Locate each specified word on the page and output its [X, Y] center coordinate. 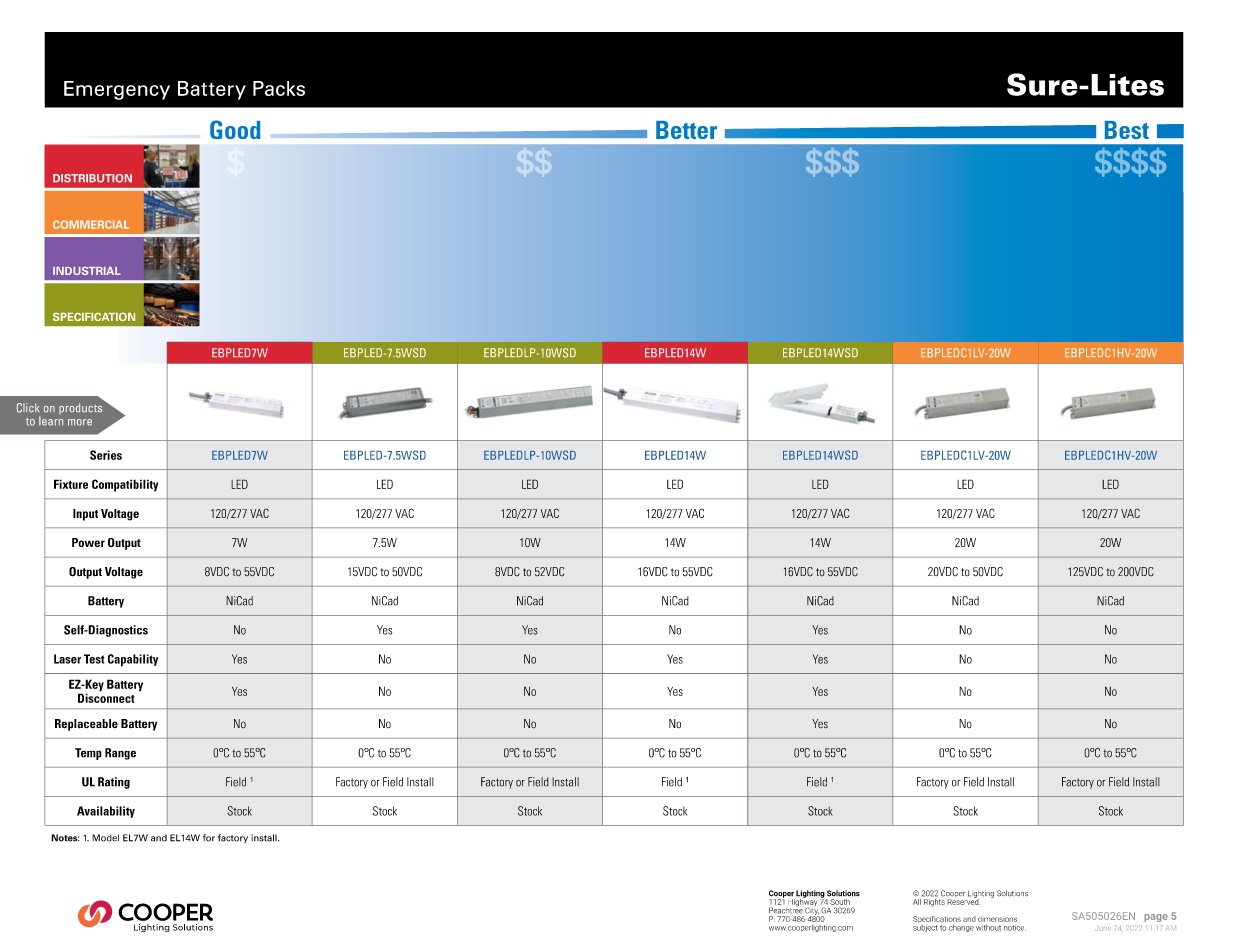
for [209, 838]
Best [1127, 130]
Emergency [117, 90]
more [80, 422]
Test [94, 659]
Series [106, 455]
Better [686, 130]
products [80, 409]
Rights [933, 901]
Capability [133, 660]
